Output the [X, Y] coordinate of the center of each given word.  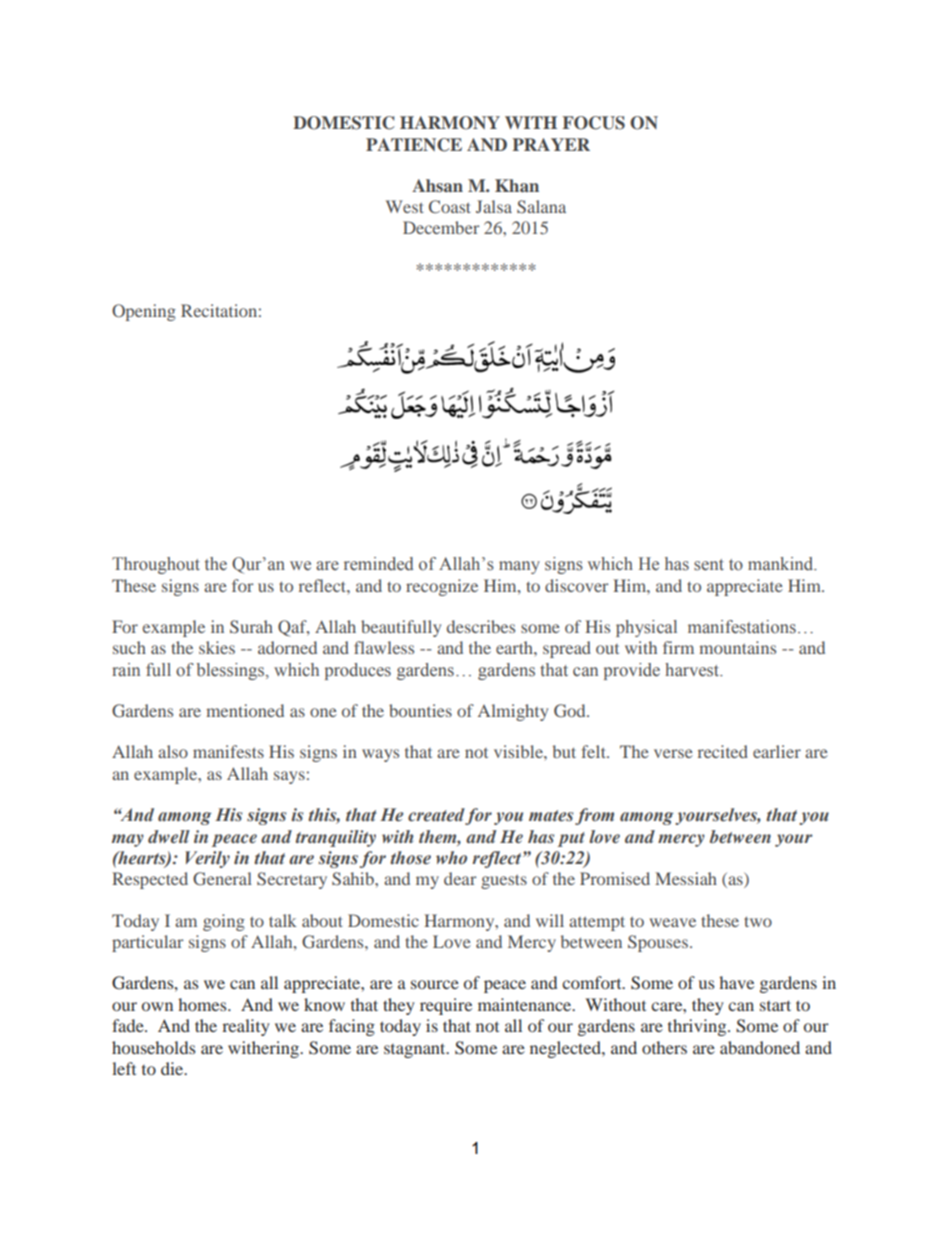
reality [246, 1027]
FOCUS [593, 123]
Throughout [156, 565]
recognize [442, 587]
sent [709, 565]
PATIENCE [414, 145]
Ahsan [437, 185]
